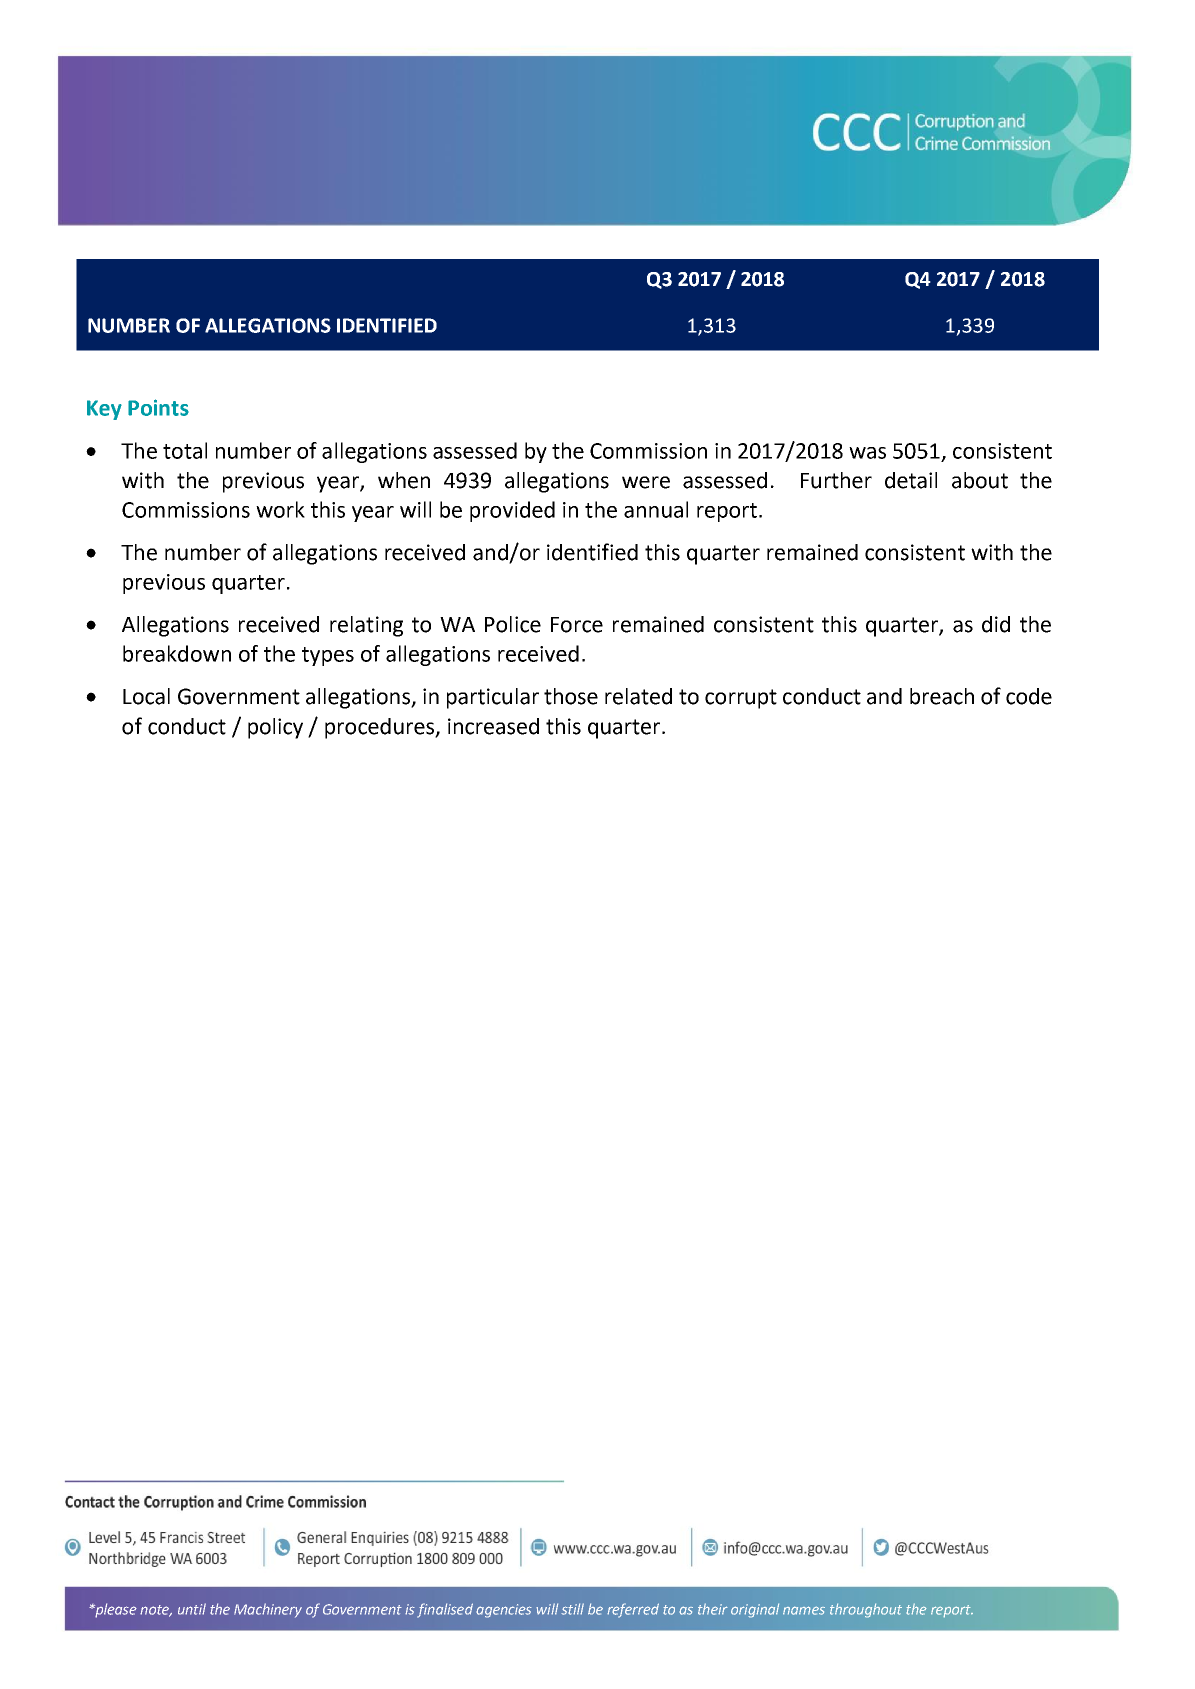  What do you see at coordinates (577, 625) in the screenshot?
I see `Force` at bounding box center [577, 625].
